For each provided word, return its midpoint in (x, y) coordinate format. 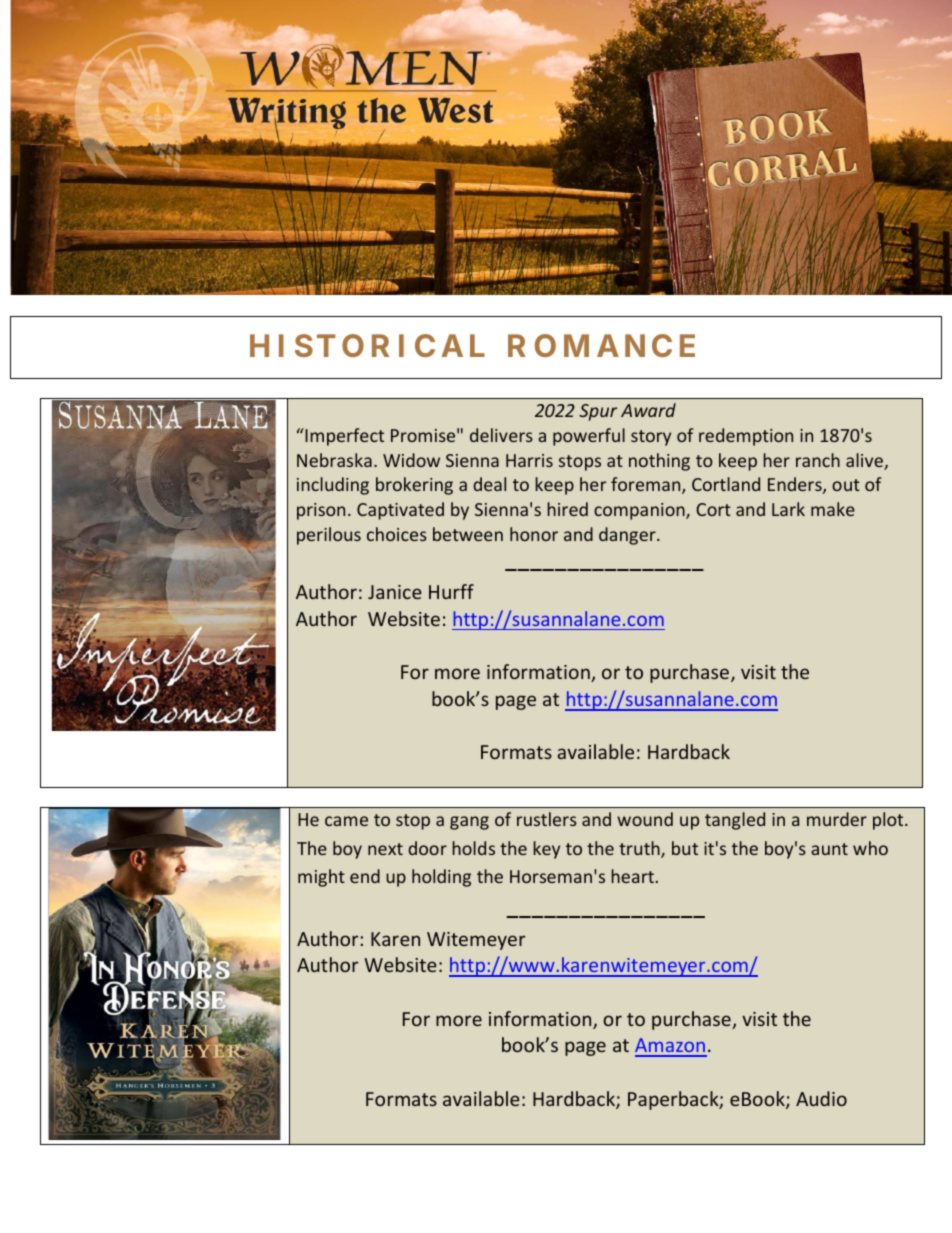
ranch (818, 460)
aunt (829, 849)
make (833, 509)
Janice (395, 592)
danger (628, 536)
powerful (589, 437)
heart (632, 876)
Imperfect (343, 437)
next (385, 849)
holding (441, 878)
